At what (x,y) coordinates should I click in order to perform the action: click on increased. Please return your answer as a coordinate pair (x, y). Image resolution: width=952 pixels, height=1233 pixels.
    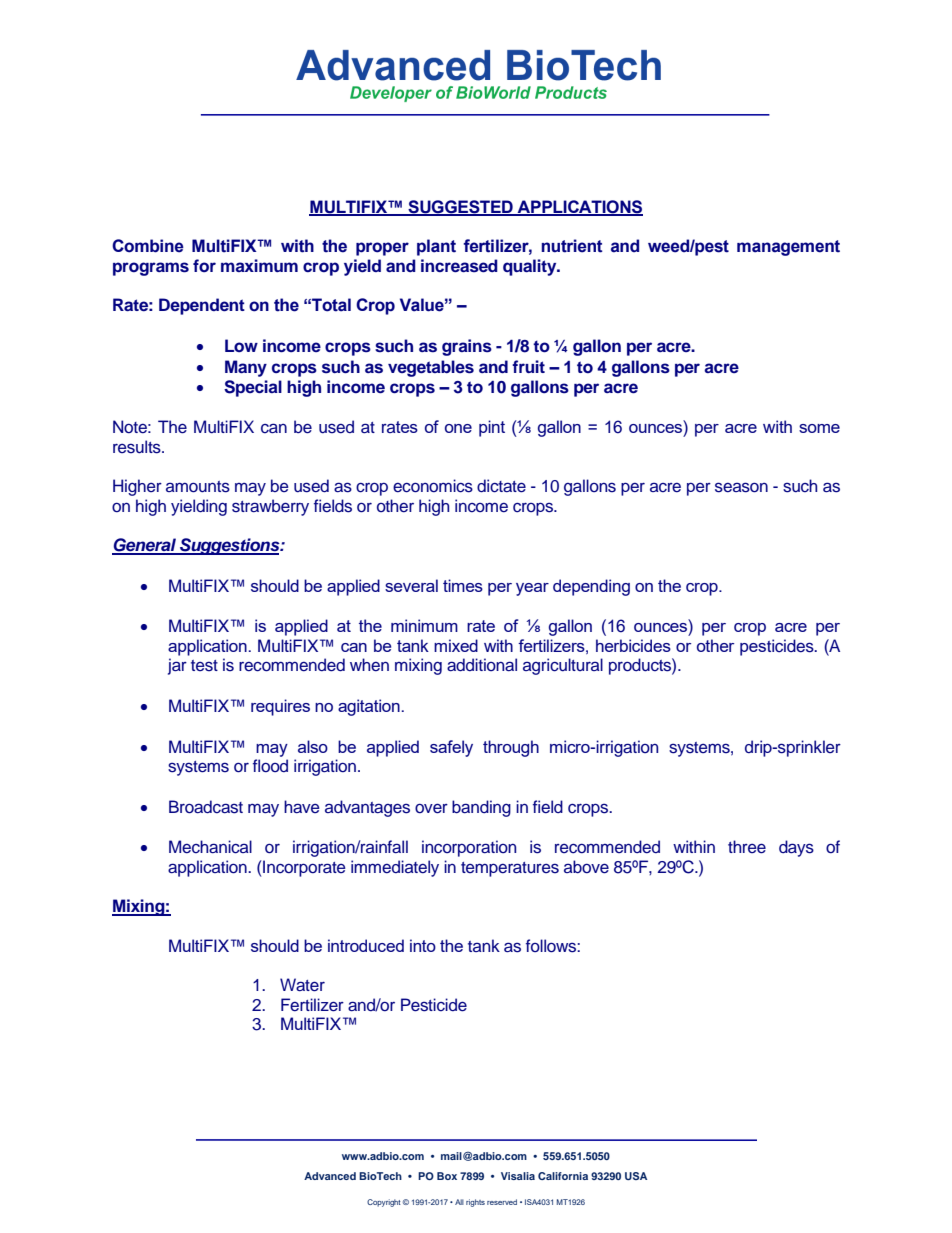
    Looking at the image, I should click on (459, 266).
